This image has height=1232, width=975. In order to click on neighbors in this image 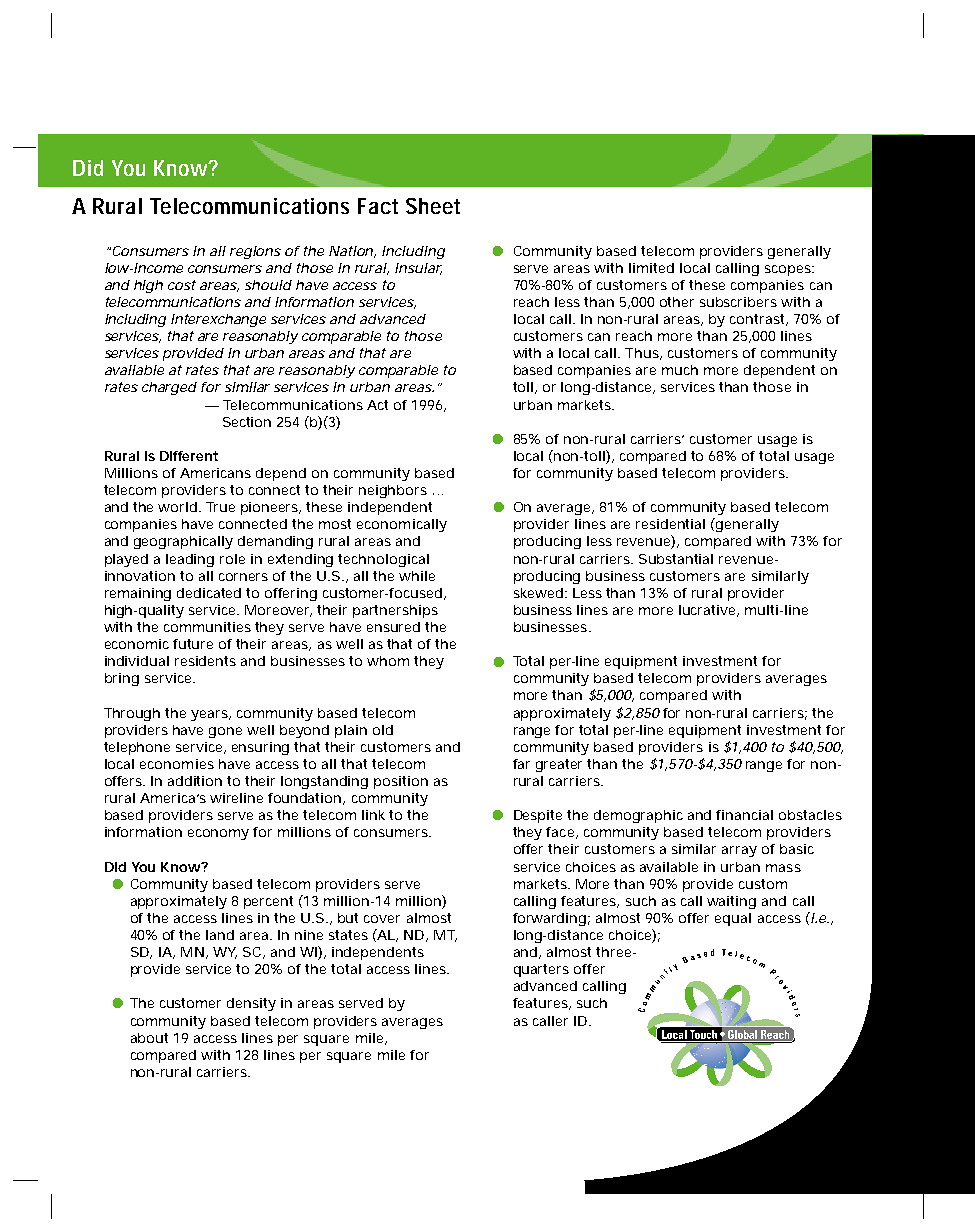, I will do `click(393, 491)`.
